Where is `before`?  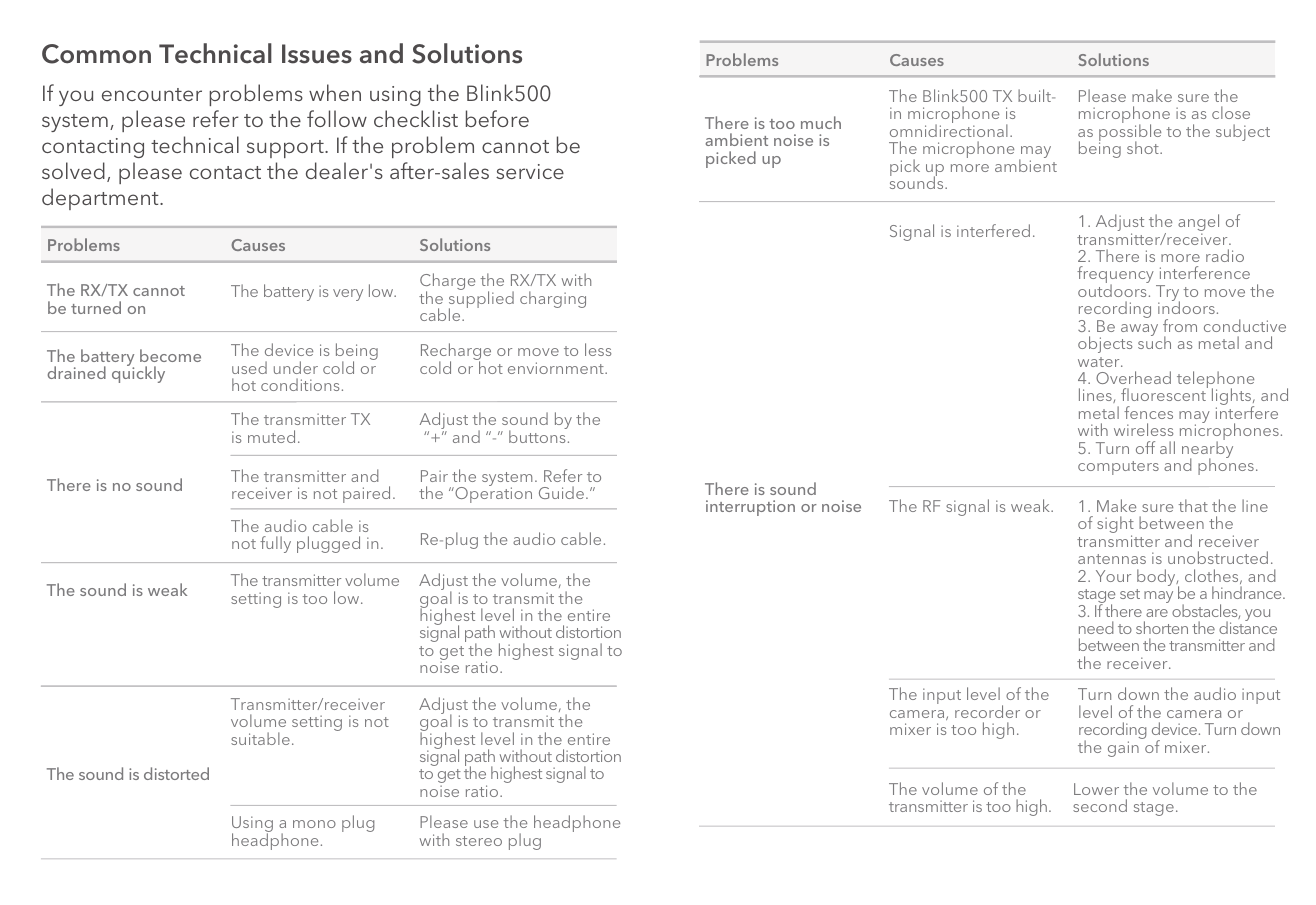
before is located at coordinates (497, 118).
